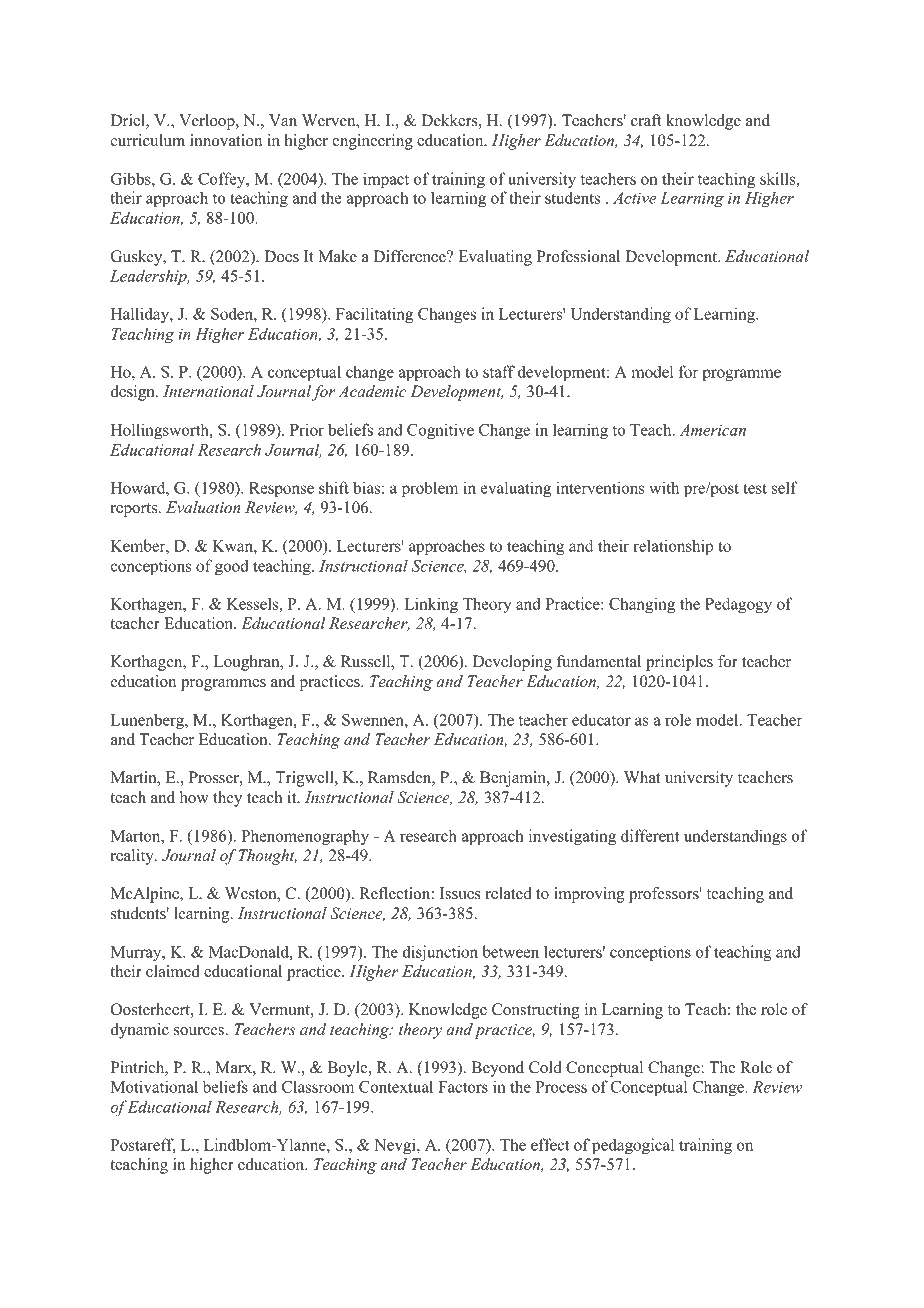 This screenshot has height=1308, width=924. Describe the element at coordinates (514, 779) in the screenshot. I see `Benjamin` at that location.
